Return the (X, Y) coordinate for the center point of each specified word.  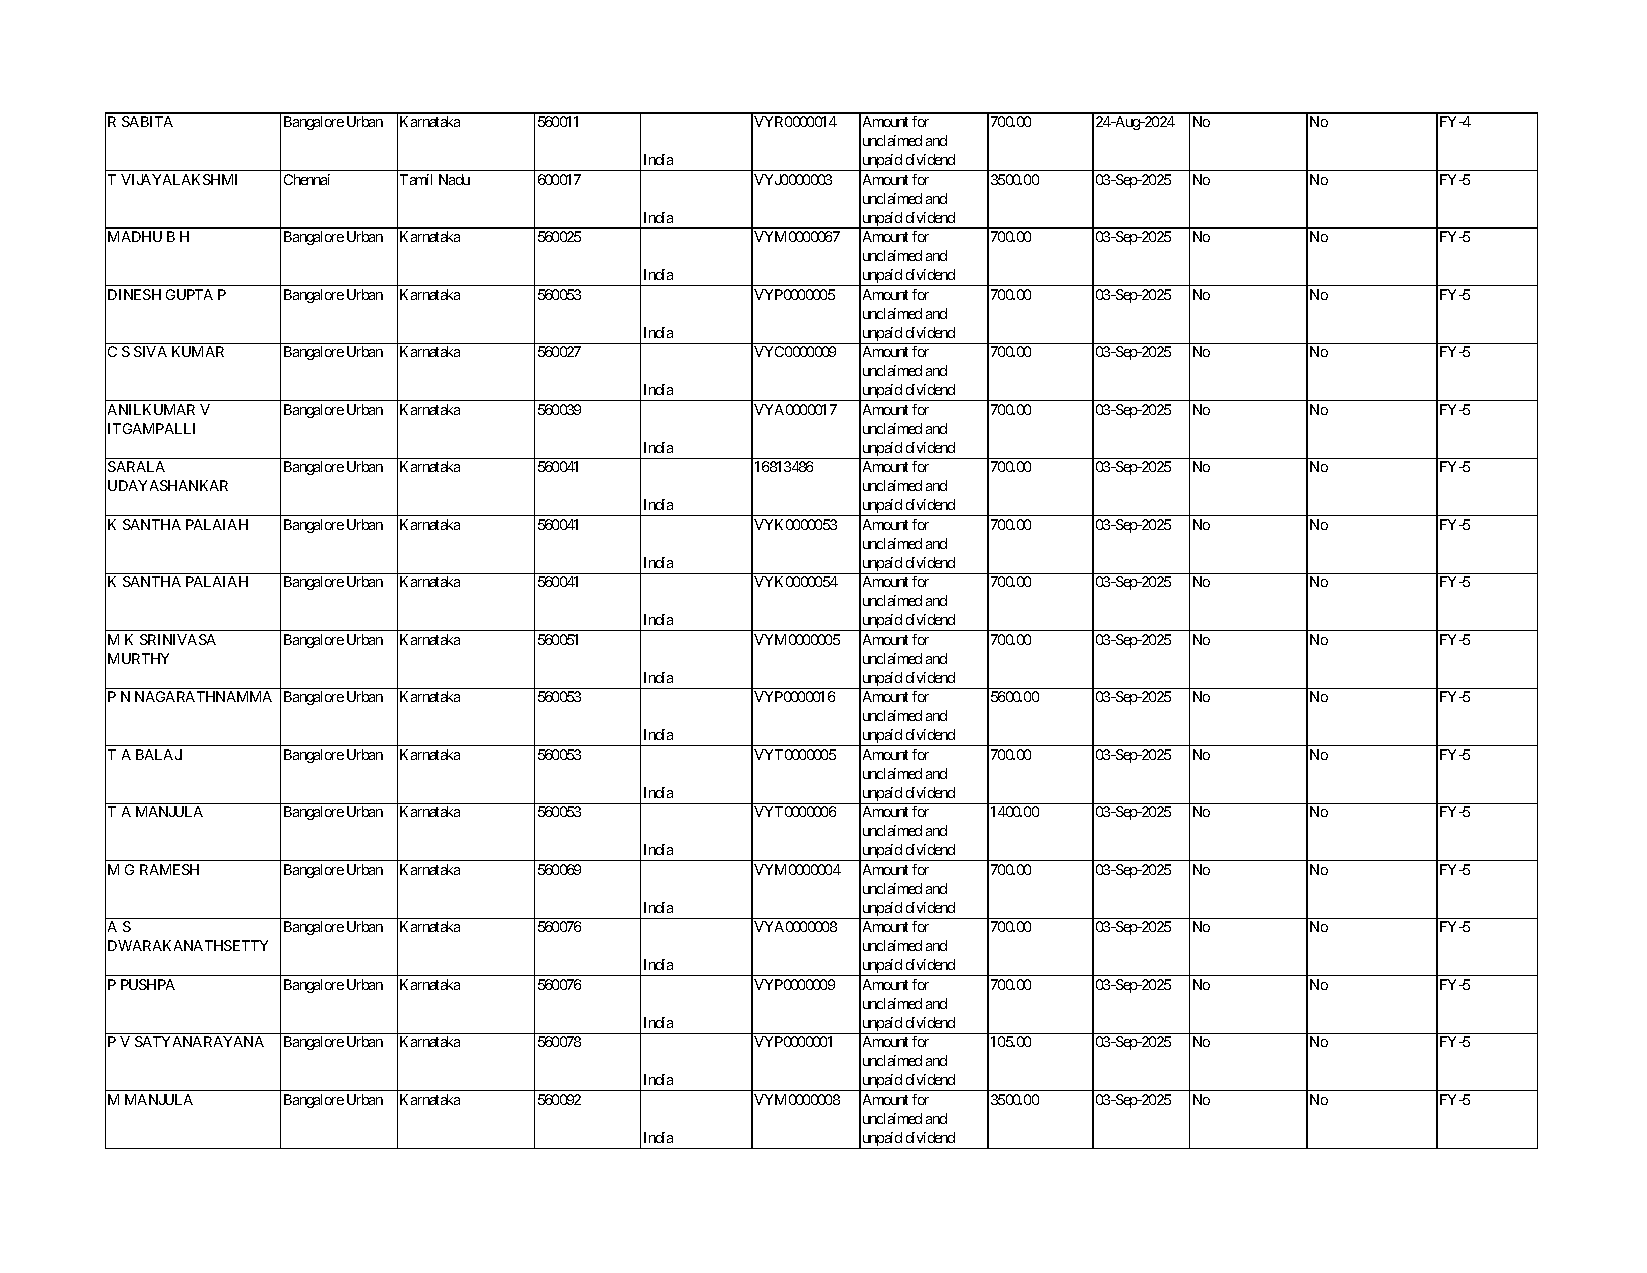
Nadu (454, 179)
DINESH (134, 294)
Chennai (307, 179)
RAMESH (169, 869)
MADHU (135, 236)
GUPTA (189, 294)
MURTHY (138, 658)
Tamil (416, 179)
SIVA (150, 351)
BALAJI (159, 754)
